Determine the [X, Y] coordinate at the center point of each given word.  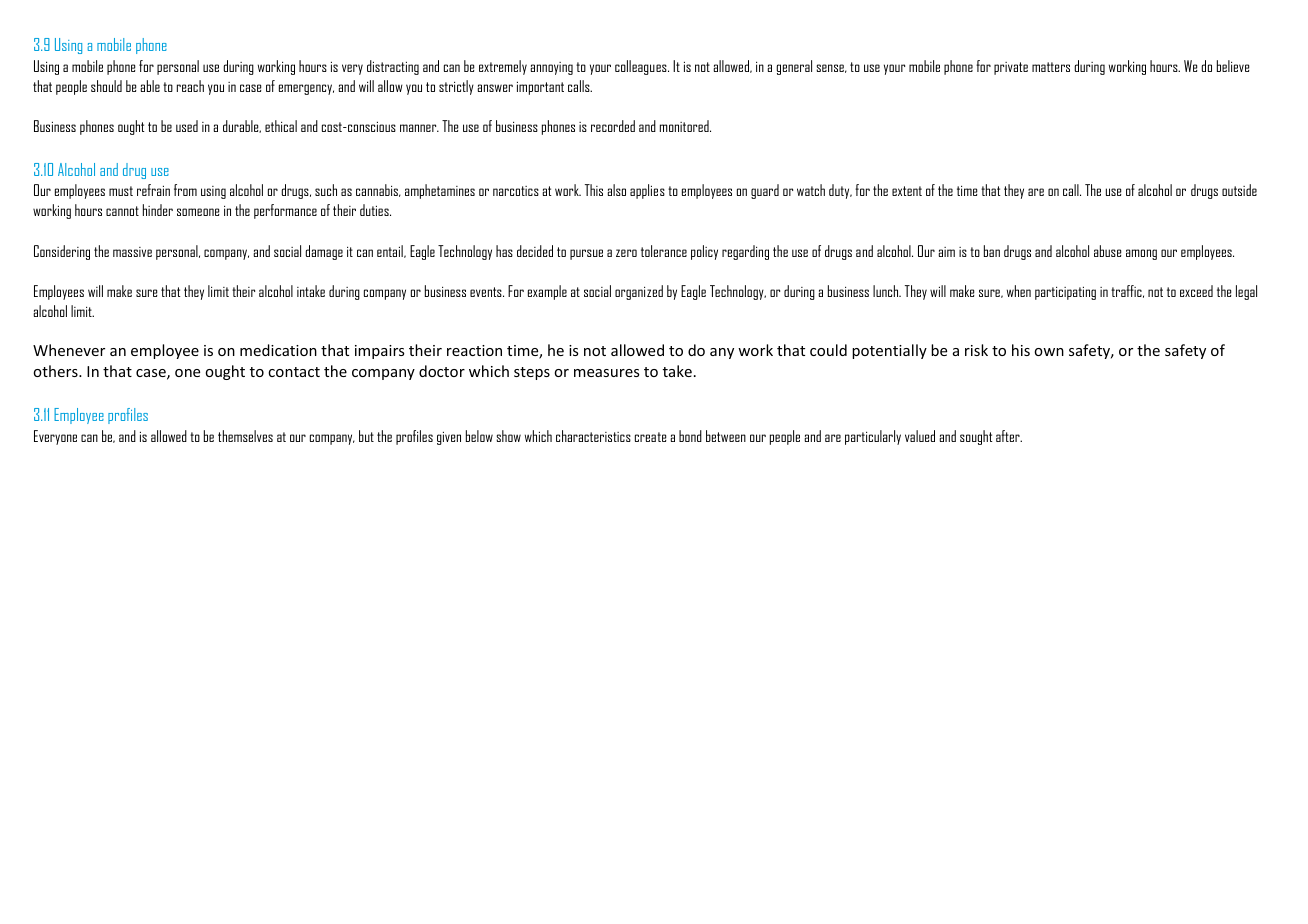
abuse [1107, 251]
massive [132, 252]
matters [1051, 67]
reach [190, 86]
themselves [245, 436]
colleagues [642, 67]
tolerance [664, 251]
